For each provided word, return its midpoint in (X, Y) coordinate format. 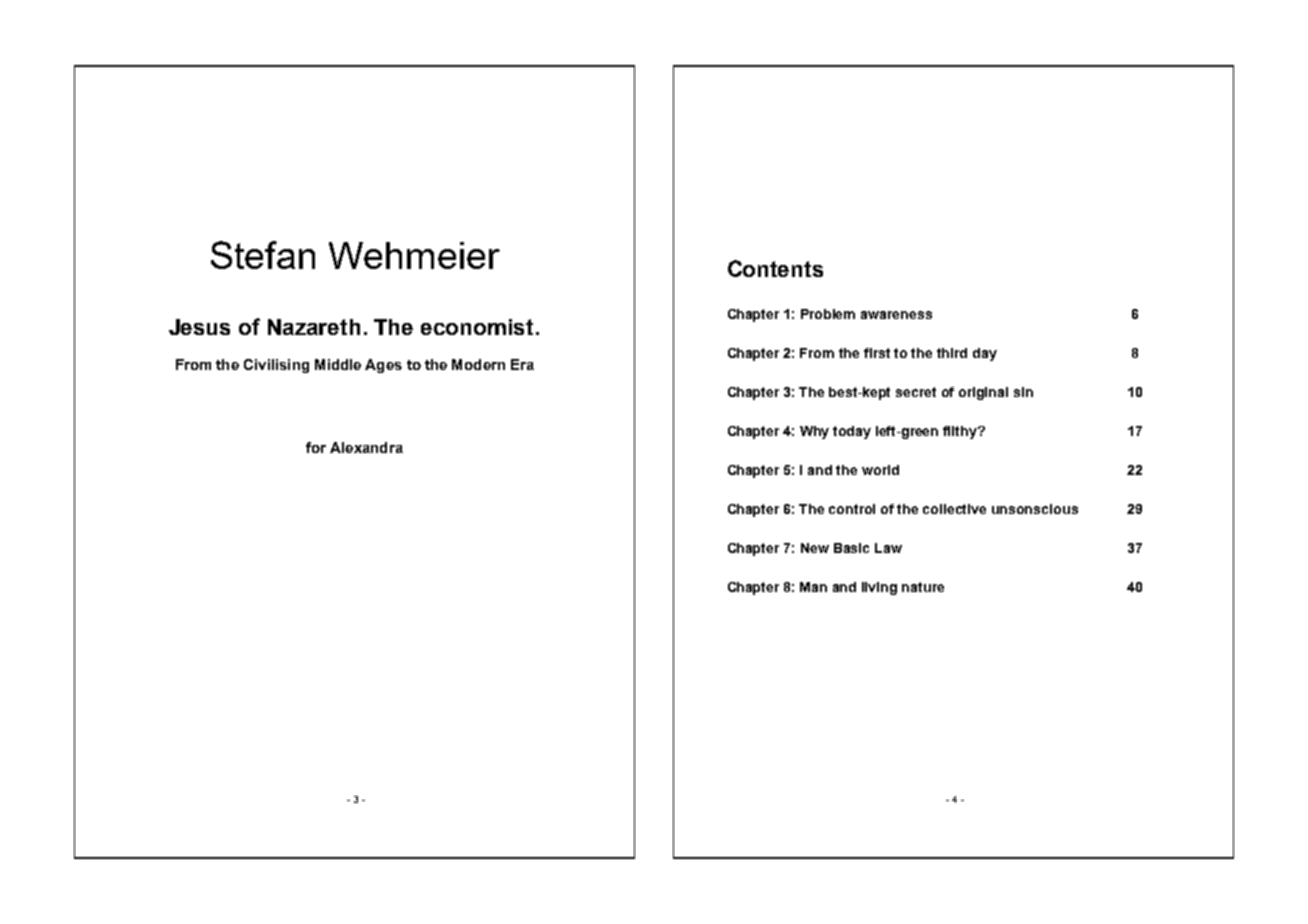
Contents (775, 268)
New (815, 548)
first (877, 353)
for (316, 447)
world (880, 470)
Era (522, 364)
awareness (896, 315)
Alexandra (366, 447)
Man (813, 587)
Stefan (263, 255)
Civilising (276, 366)
